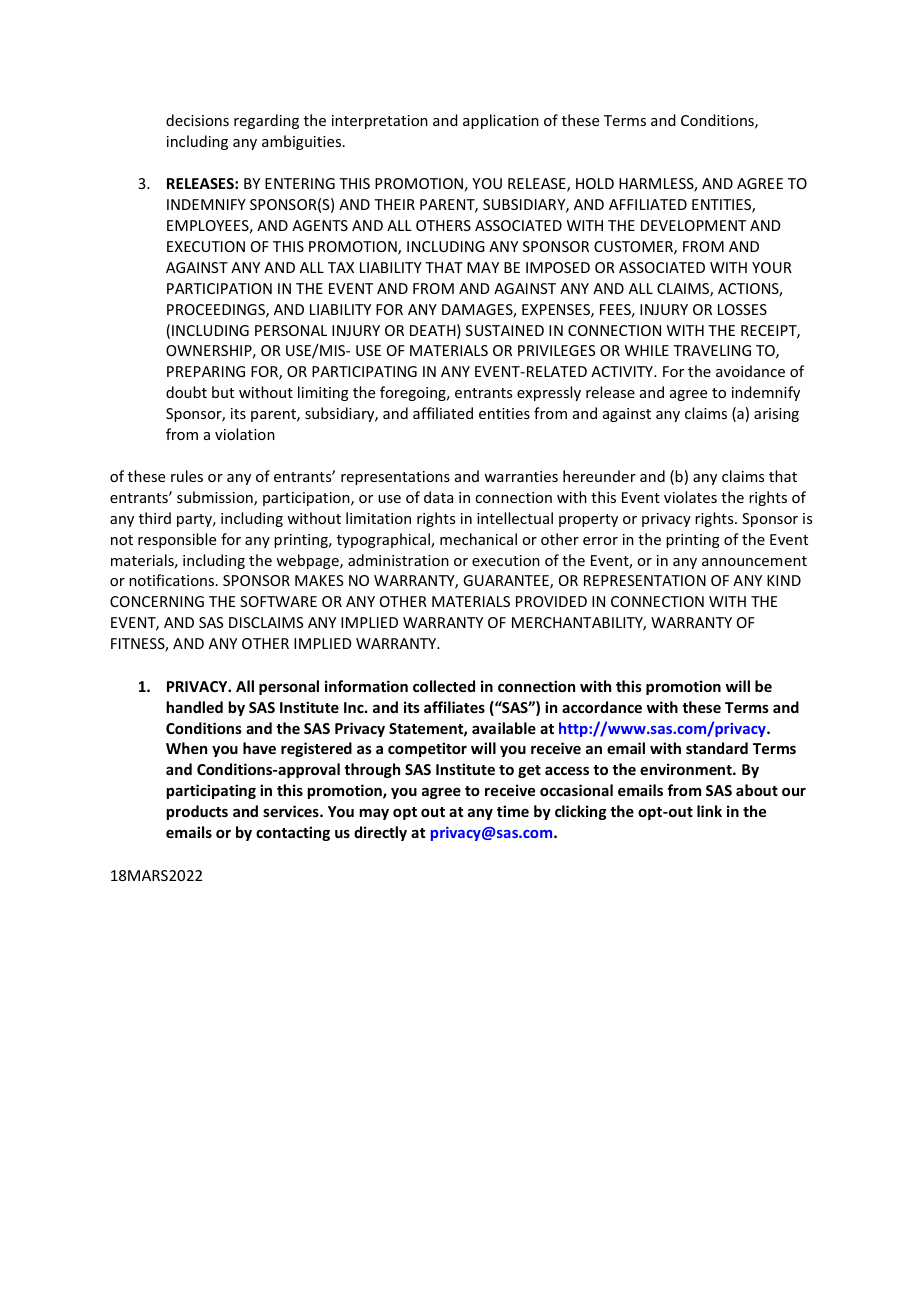 This document has height=1308, width=924. What do you see at coordinates (197, 120) in the document?
I see `decisions` at bounding box center [197, 120].
